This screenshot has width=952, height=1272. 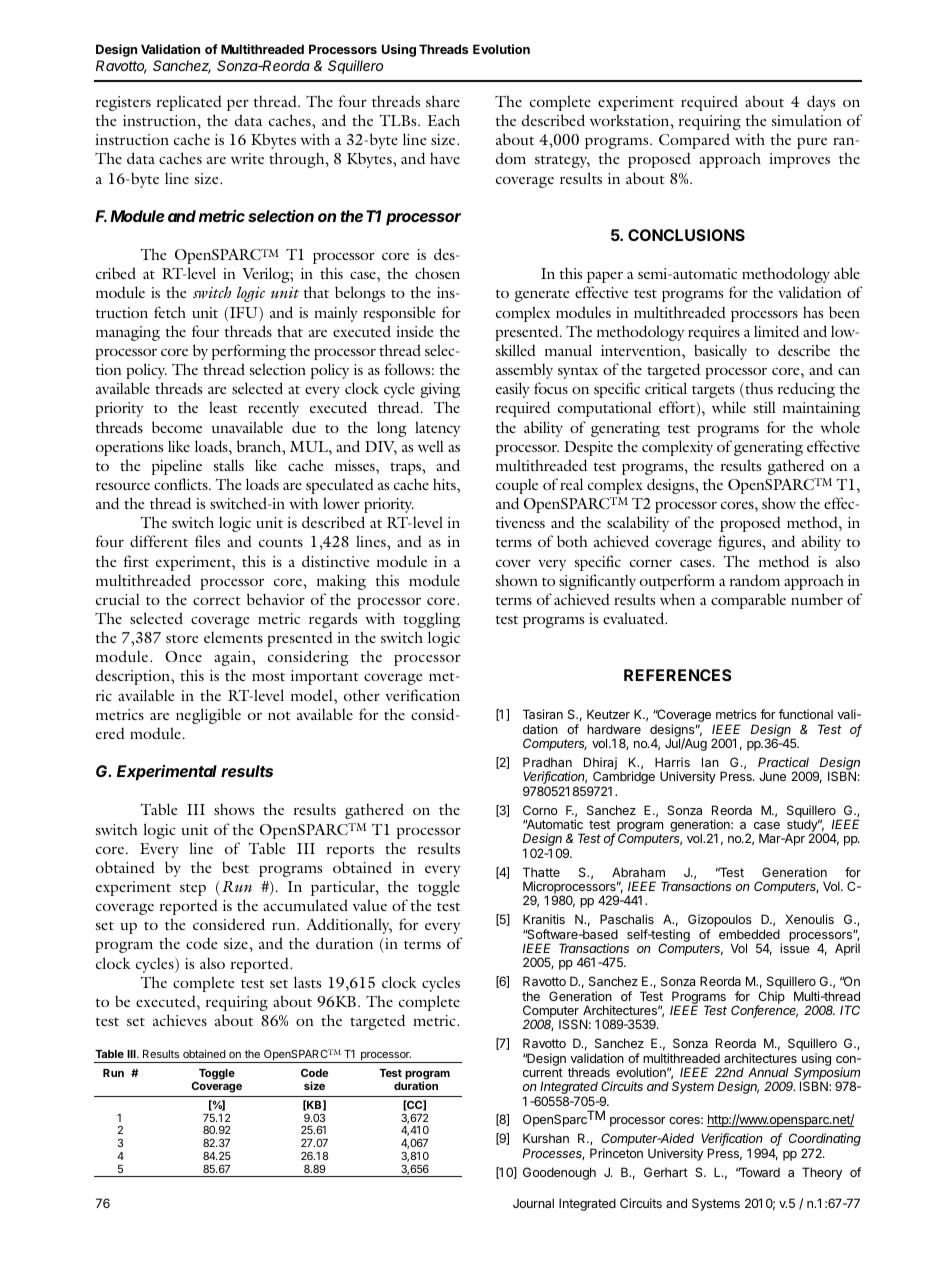 I want to click on replicated, so click(x=189, y=103).
